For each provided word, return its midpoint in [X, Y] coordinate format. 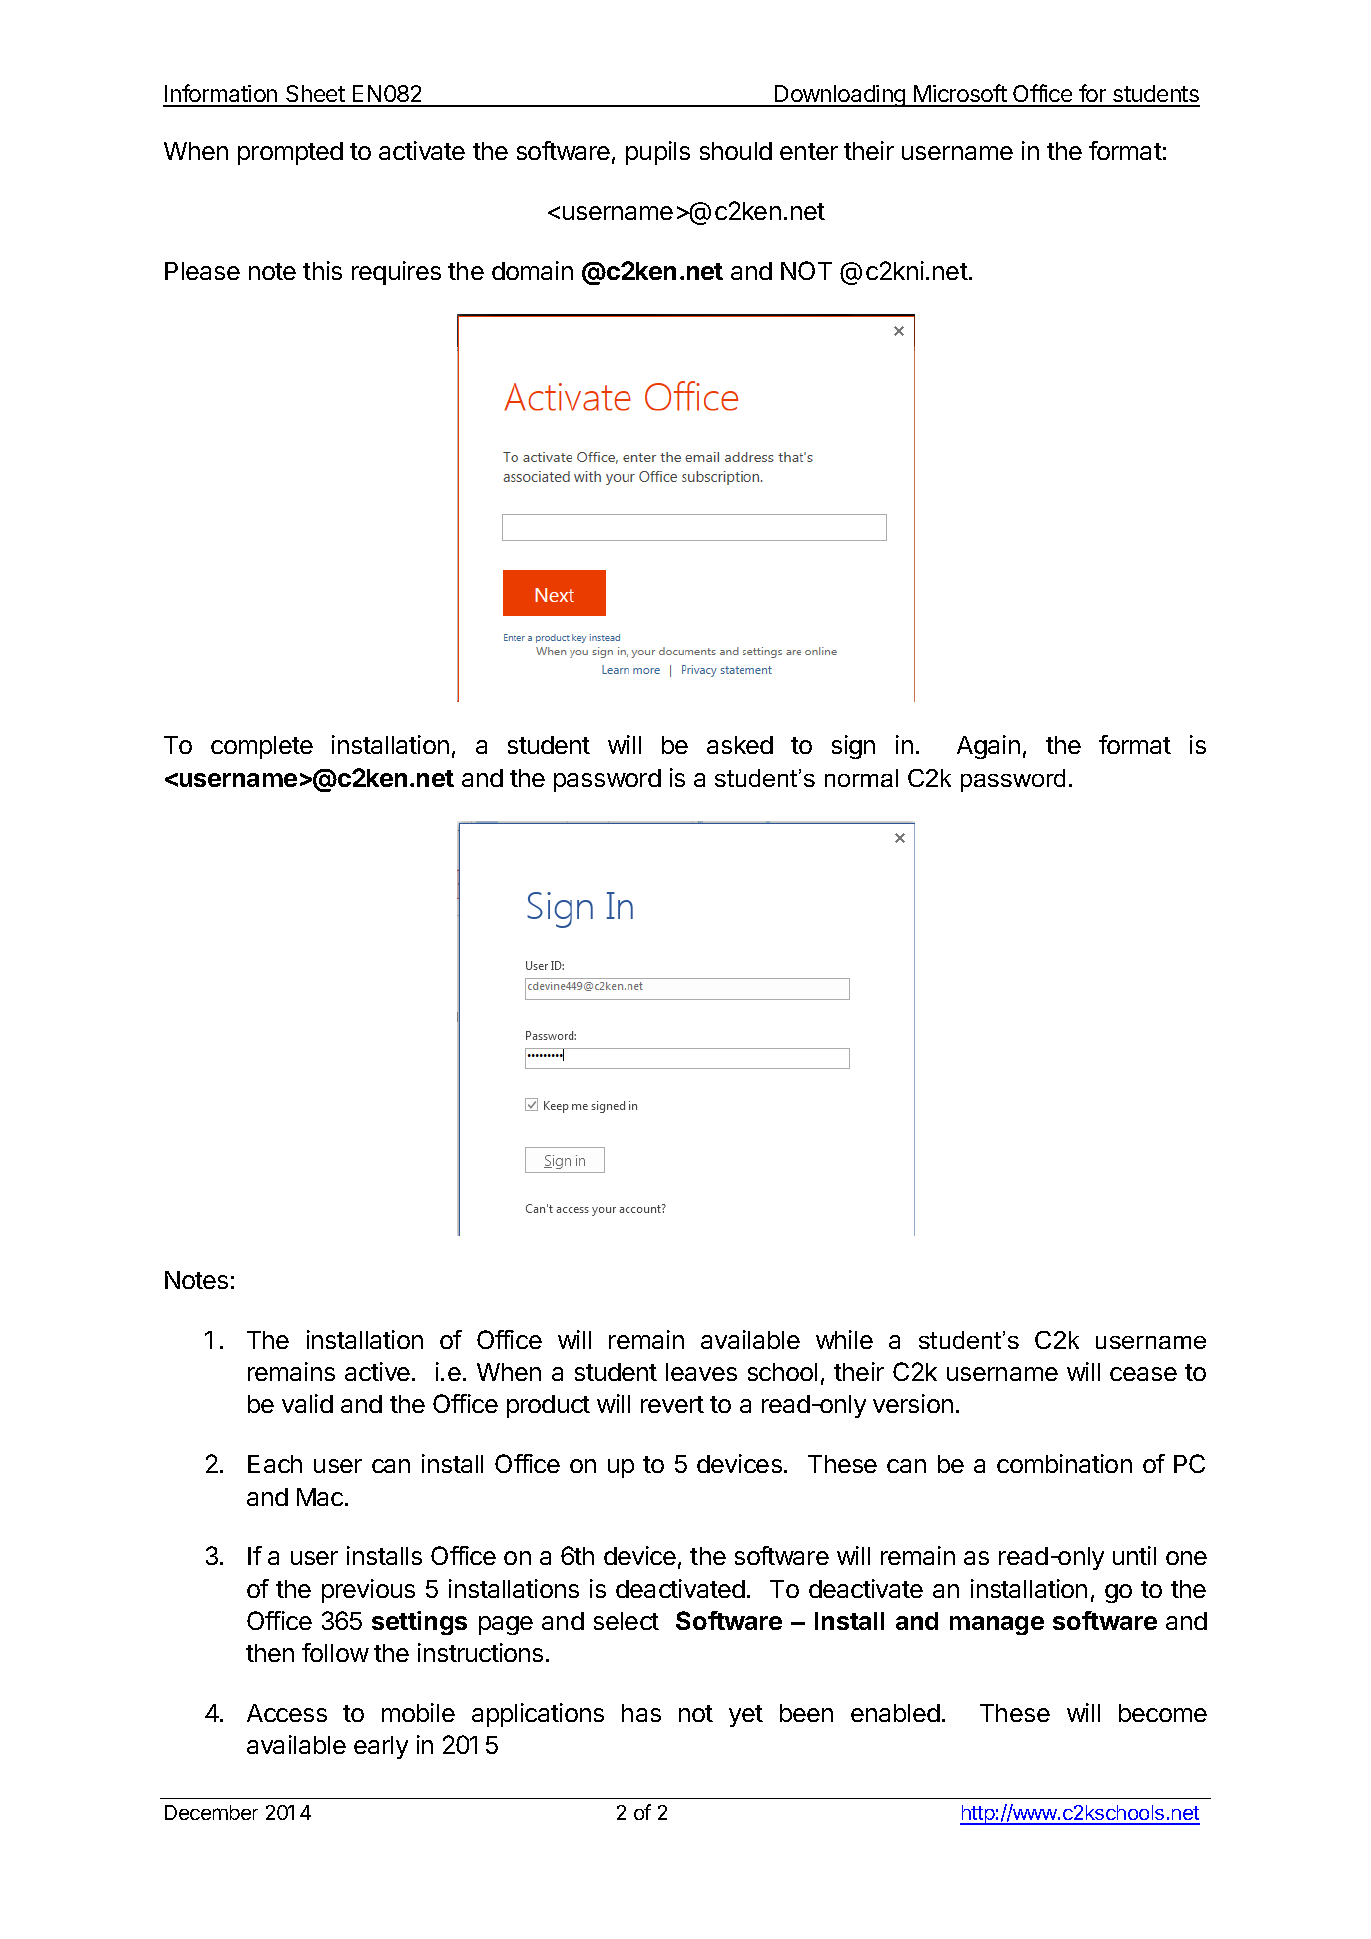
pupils [658, 153]
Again [988, 747]
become [1163, 1713]
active [377, 1371]
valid [307, 1403]
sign [853, 747]
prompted [290, 153]
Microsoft [960, 95]
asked [740, 745]
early [381, 1747]
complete [262, 747]
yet [746, 1716]
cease [1143, 1374]
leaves [701, 1372]
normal [861, 778]
